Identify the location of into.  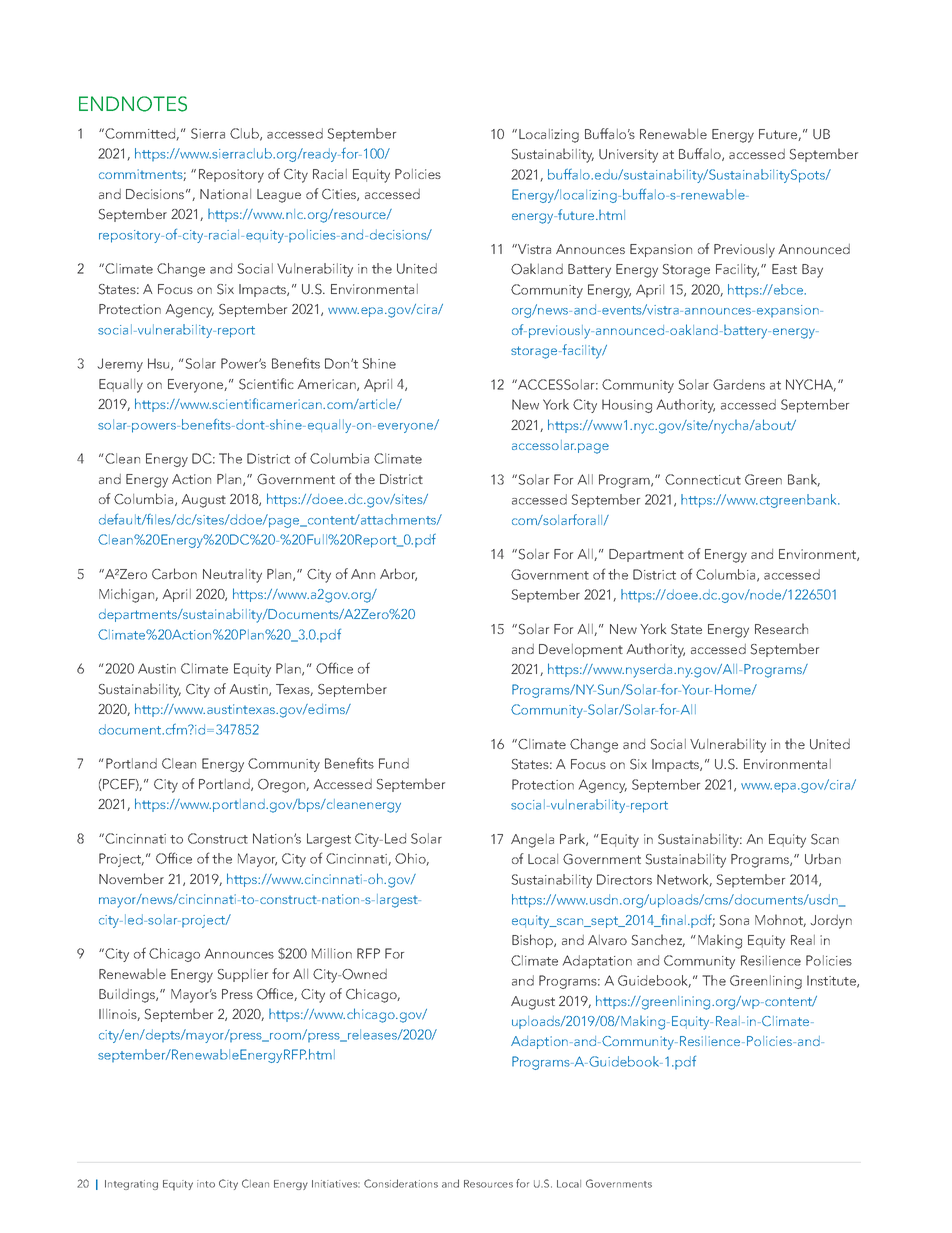
(206, 1184).
